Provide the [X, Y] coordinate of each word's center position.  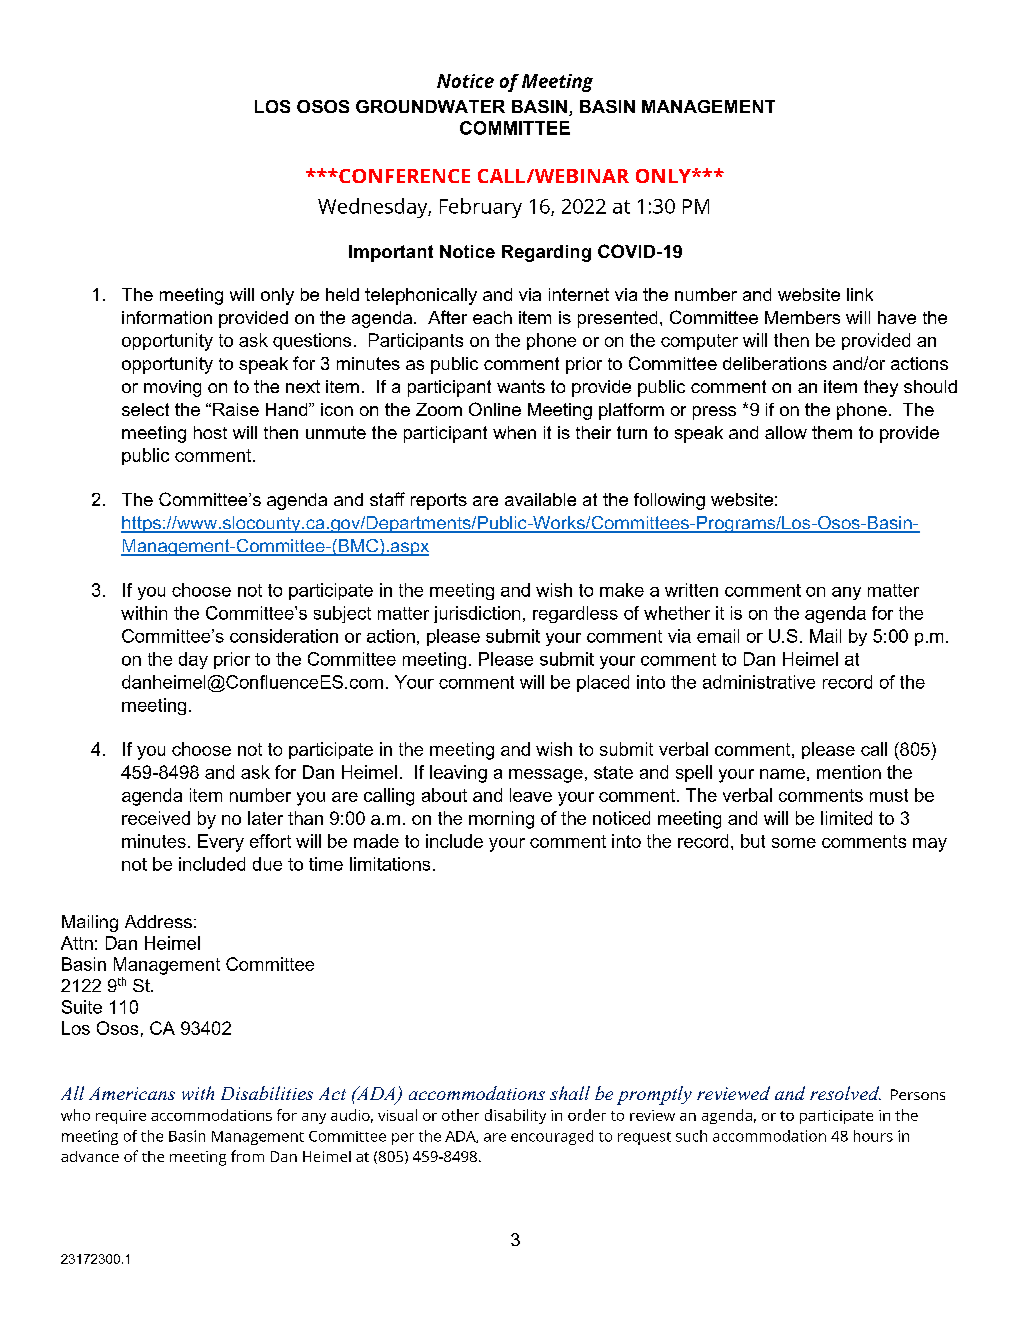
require [121, 1117]
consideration [284, 636]
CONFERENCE [403, 176]
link [860, 294]
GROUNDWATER [430, 106]
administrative [759, 682]
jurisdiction [477, 614]
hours [873, 1136]
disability [515, 1116]
